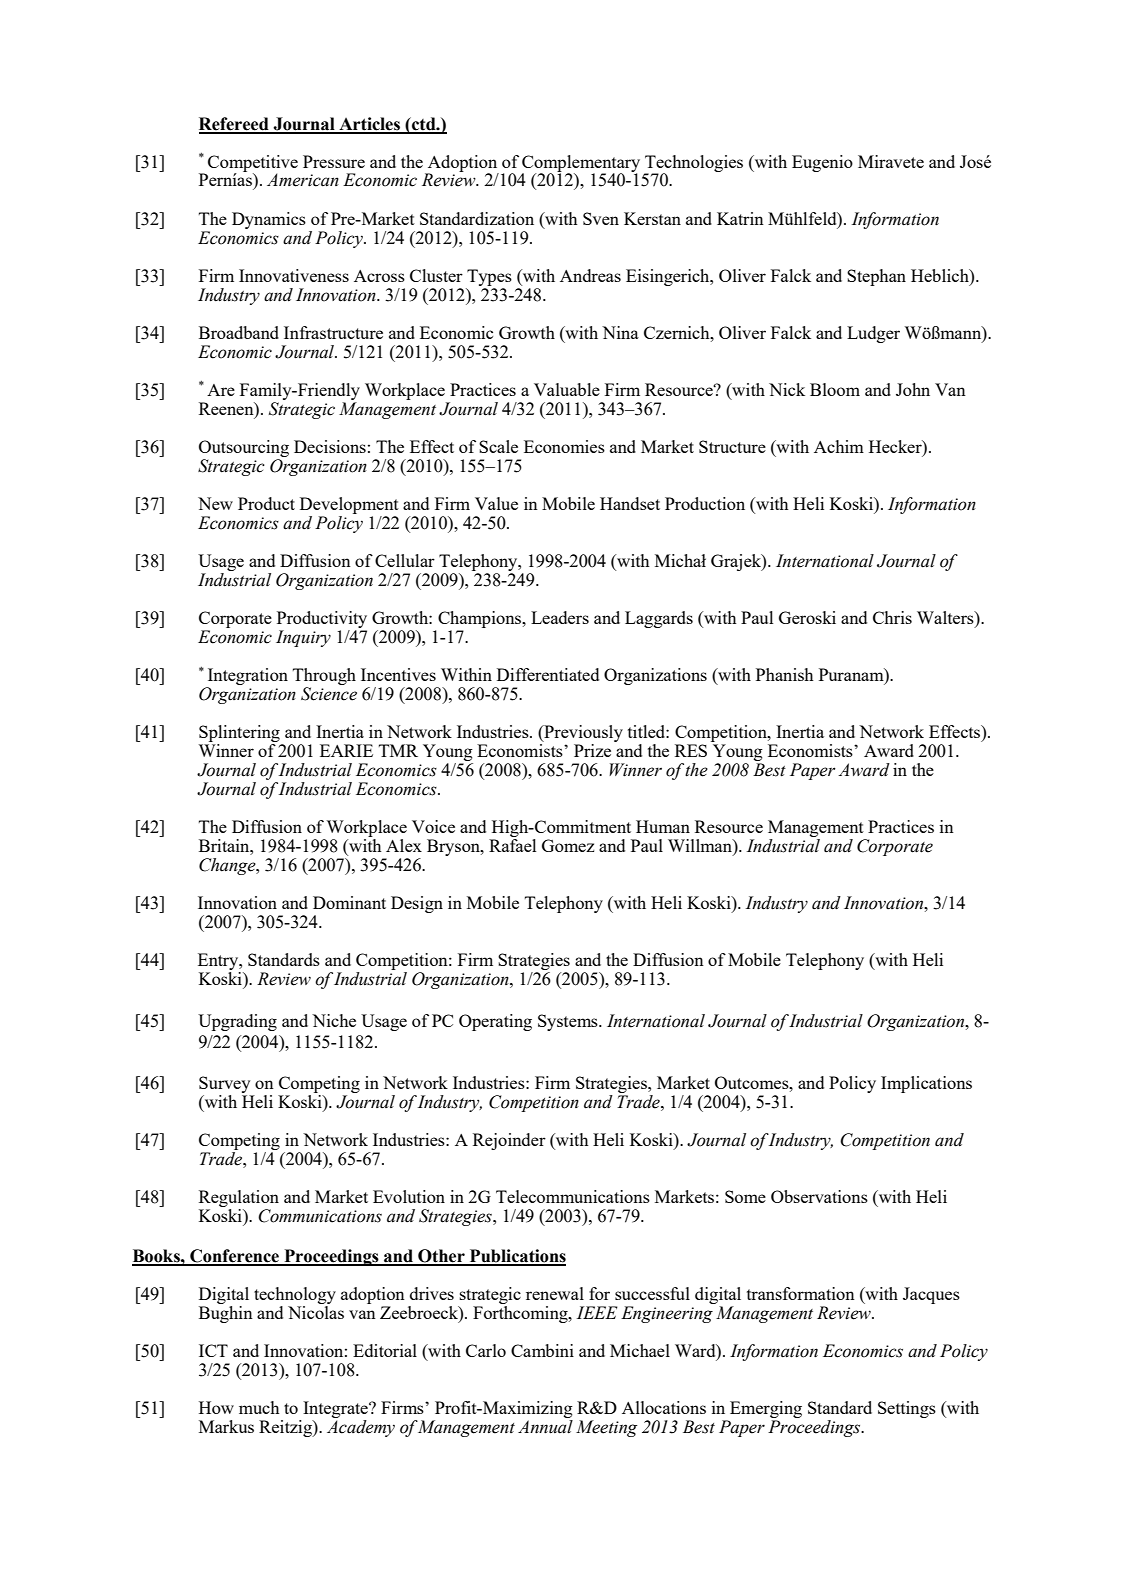  What do you see at coordinates (835, 389) in the image?
I see `Bloom` at bounding box center [835, 389].
